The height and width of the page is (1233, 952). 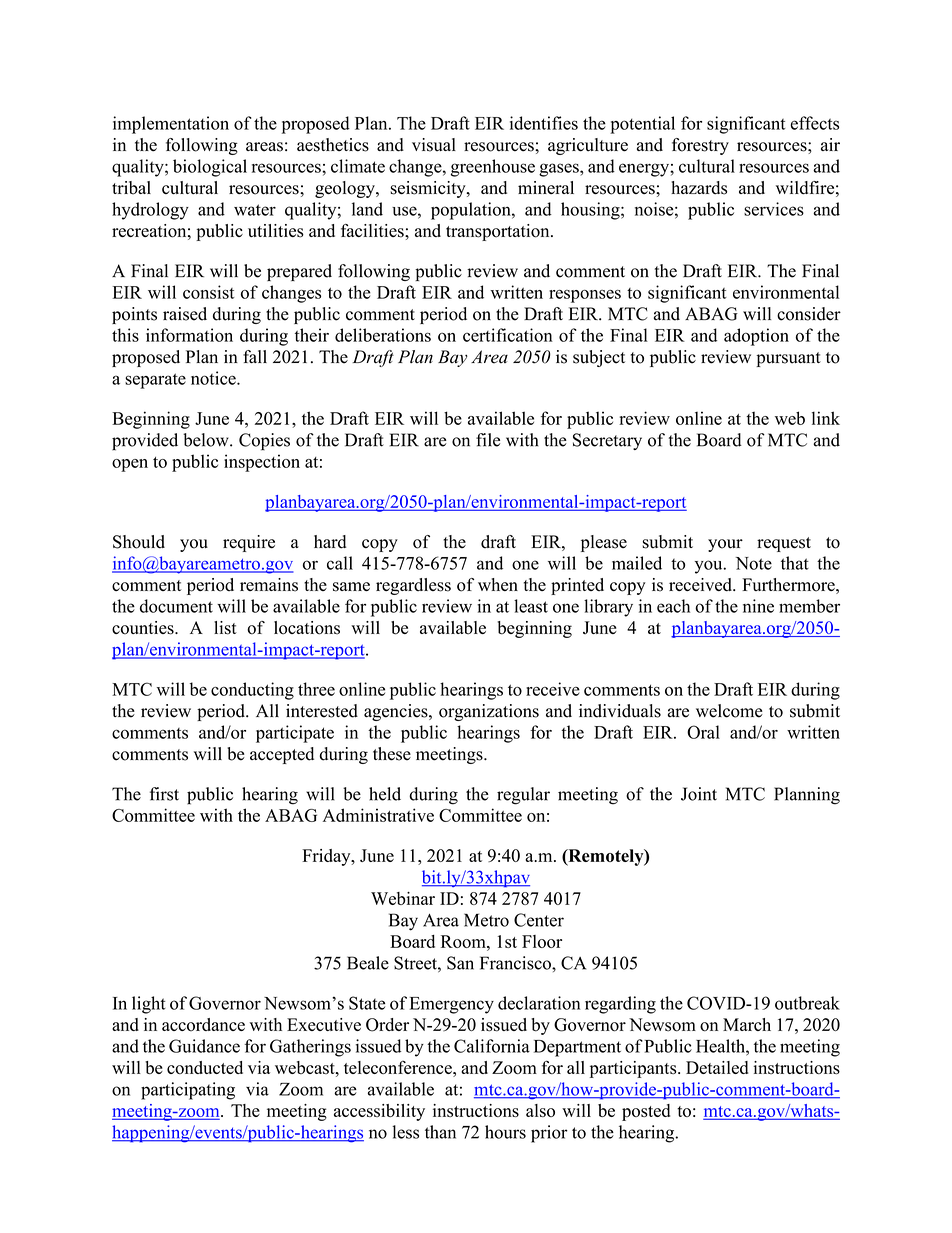 I want to click on least, so click(x=531, y=606).
